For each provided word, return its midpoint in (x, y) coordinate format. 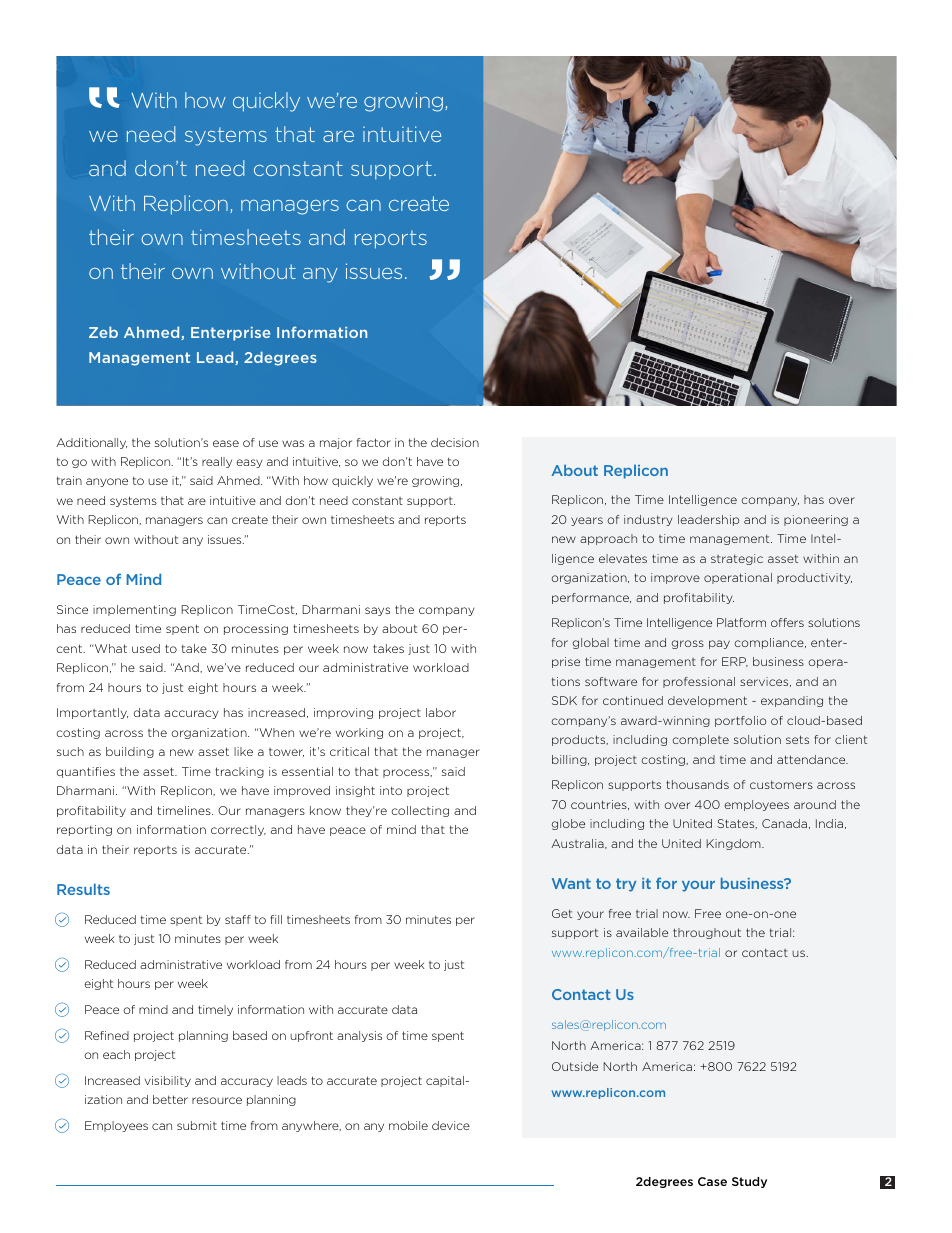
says (377, 611)
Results (83, 889)
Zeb (103, 332)
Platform (741, 622)
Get (562, 913)
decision (455, 442)
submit (197, 1125)
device (451, 1125)
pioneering (816, 520)
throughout (707, 933)
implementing (134, 610)
